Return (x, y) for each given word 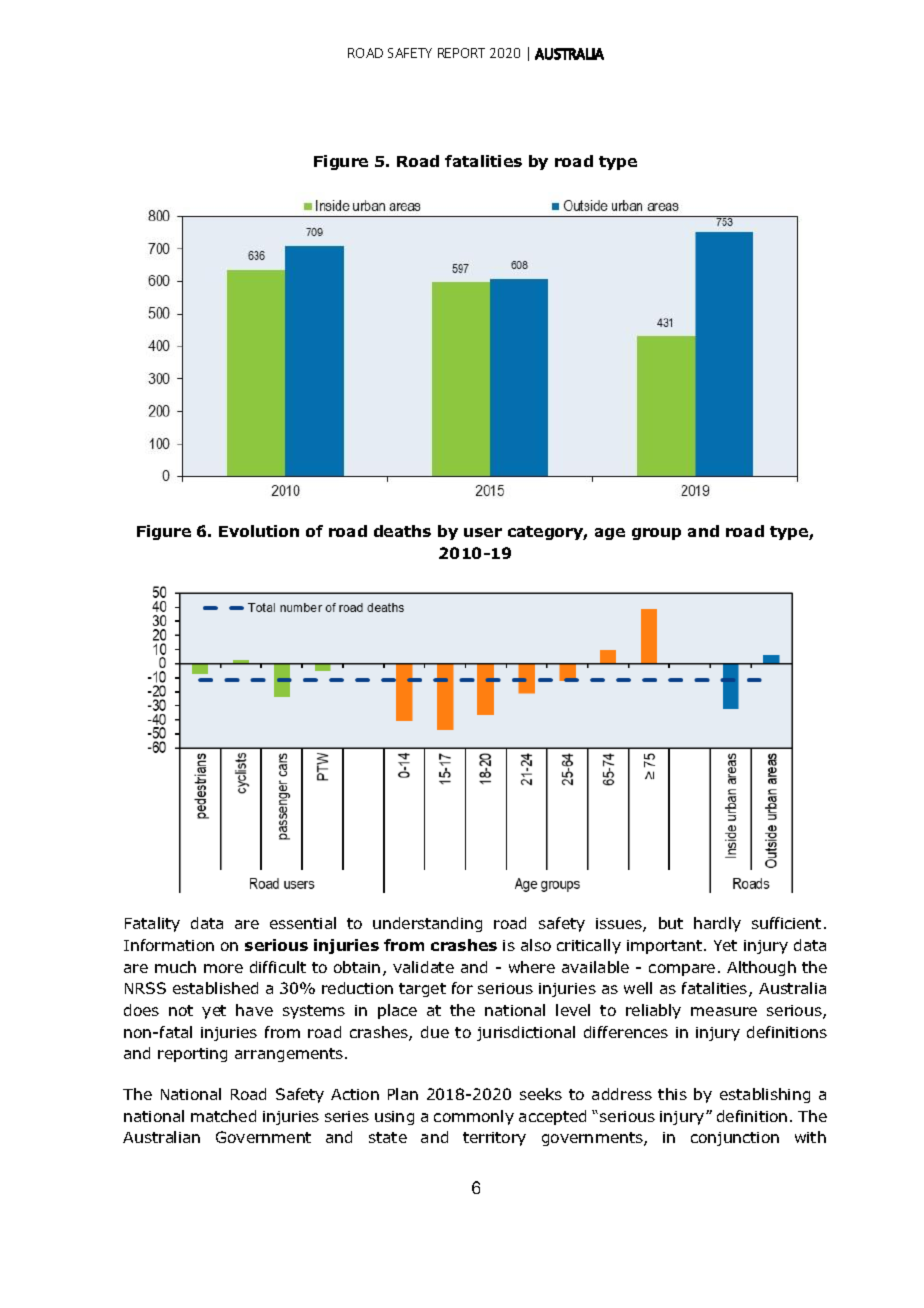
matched (223, 1116)
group (656, 534)
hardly (717, 924)
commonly (474, 1117)
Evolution (259, 531)
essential (303, 923)
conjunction (735, 1139)
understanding (427, 924)
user (483, 532)
